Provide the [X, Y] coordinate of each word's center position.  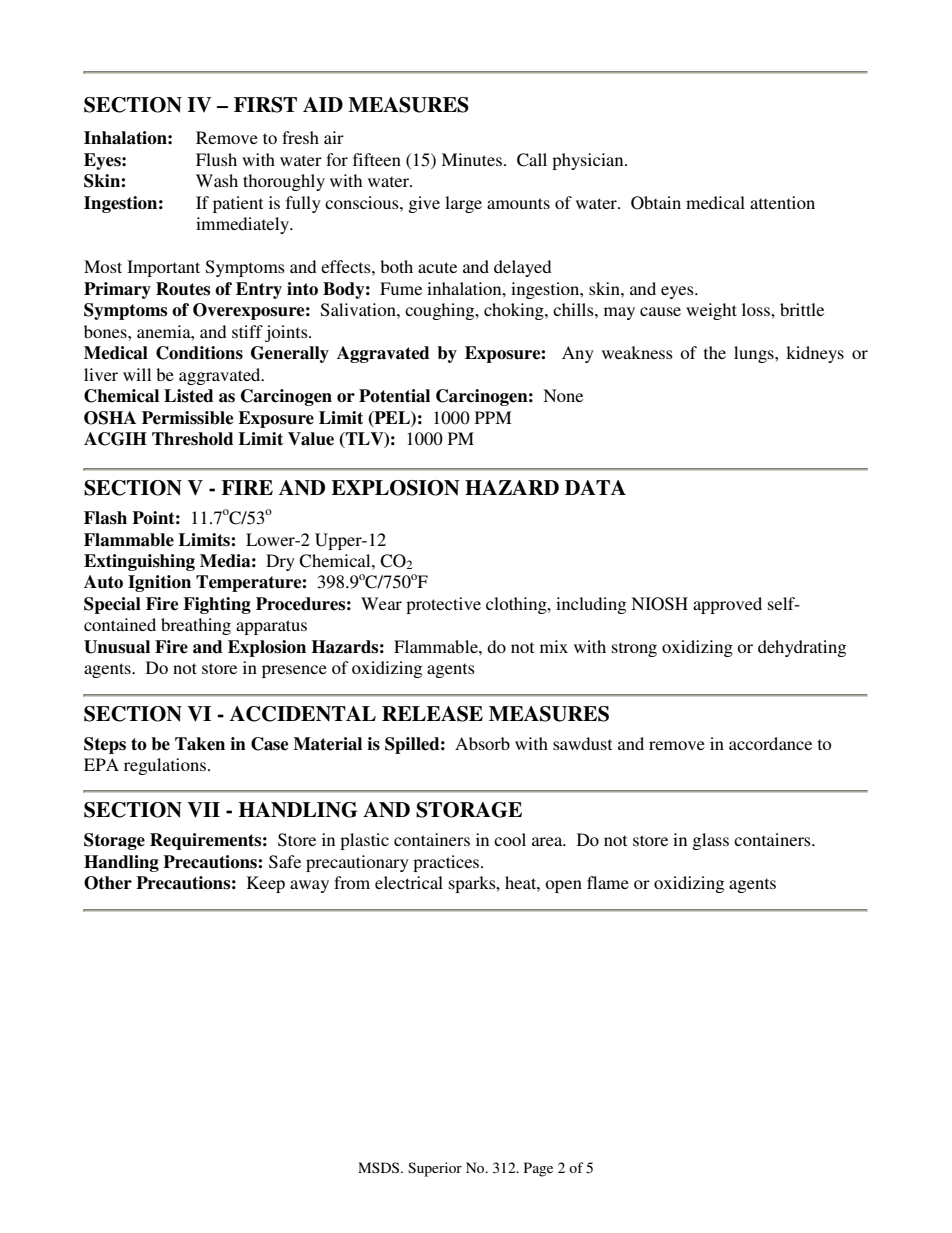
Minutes [471, 159]
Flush [216, 159]
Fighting [217, 605]
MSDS [380, 1167]
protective [443, 605]
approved [727, 605]
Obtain [656, 203]
